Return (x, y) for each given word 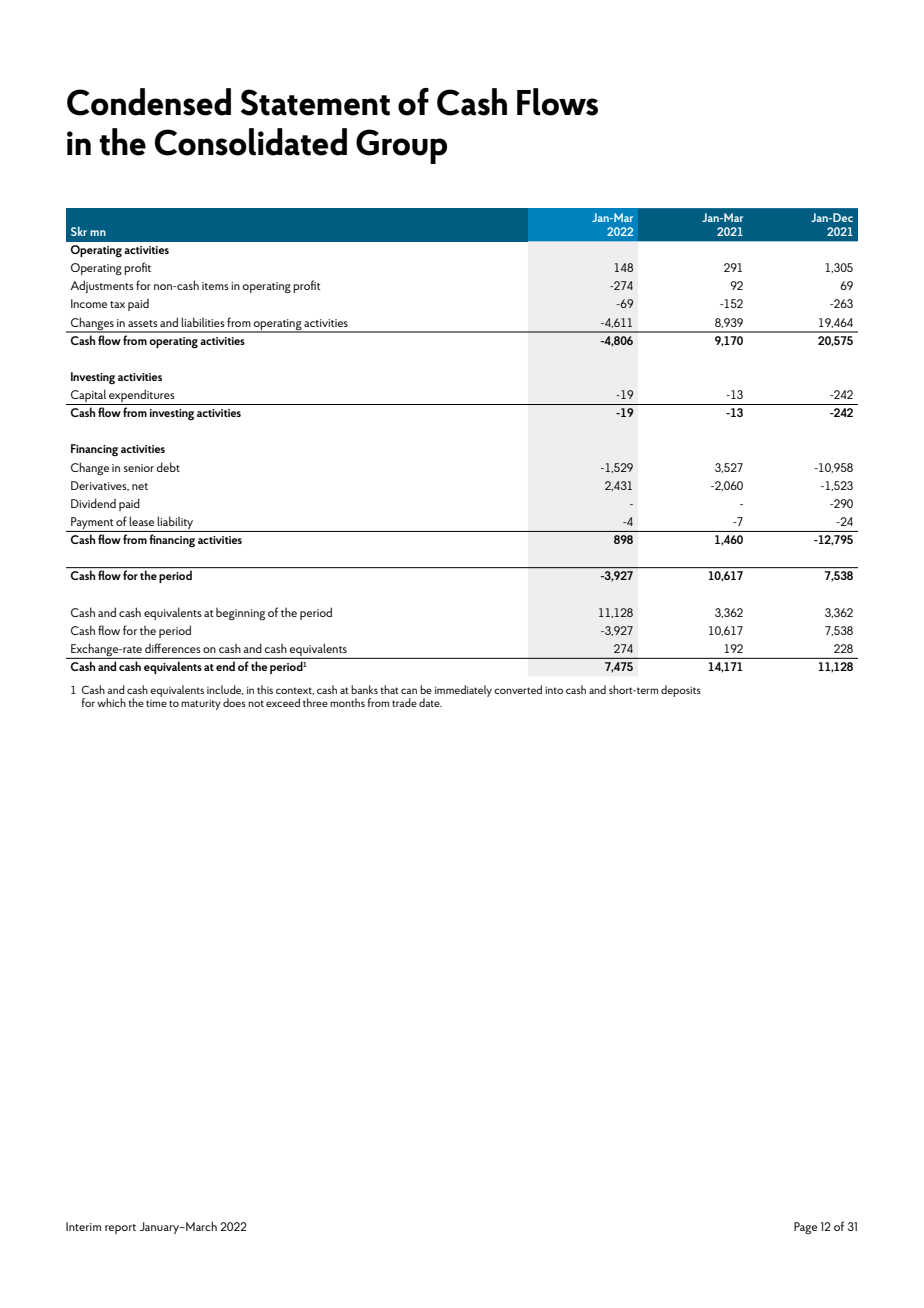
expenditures (142, 397)
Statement (315, 102)
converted (518, 689)
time (156, 703)
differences (173, 648)
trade (404, 702)
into (554, 690)
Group (401, 146)
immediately (463, 691)
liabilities (203, 322)
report (120, 1229)
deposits (681, 691)
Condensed (149, 102)
